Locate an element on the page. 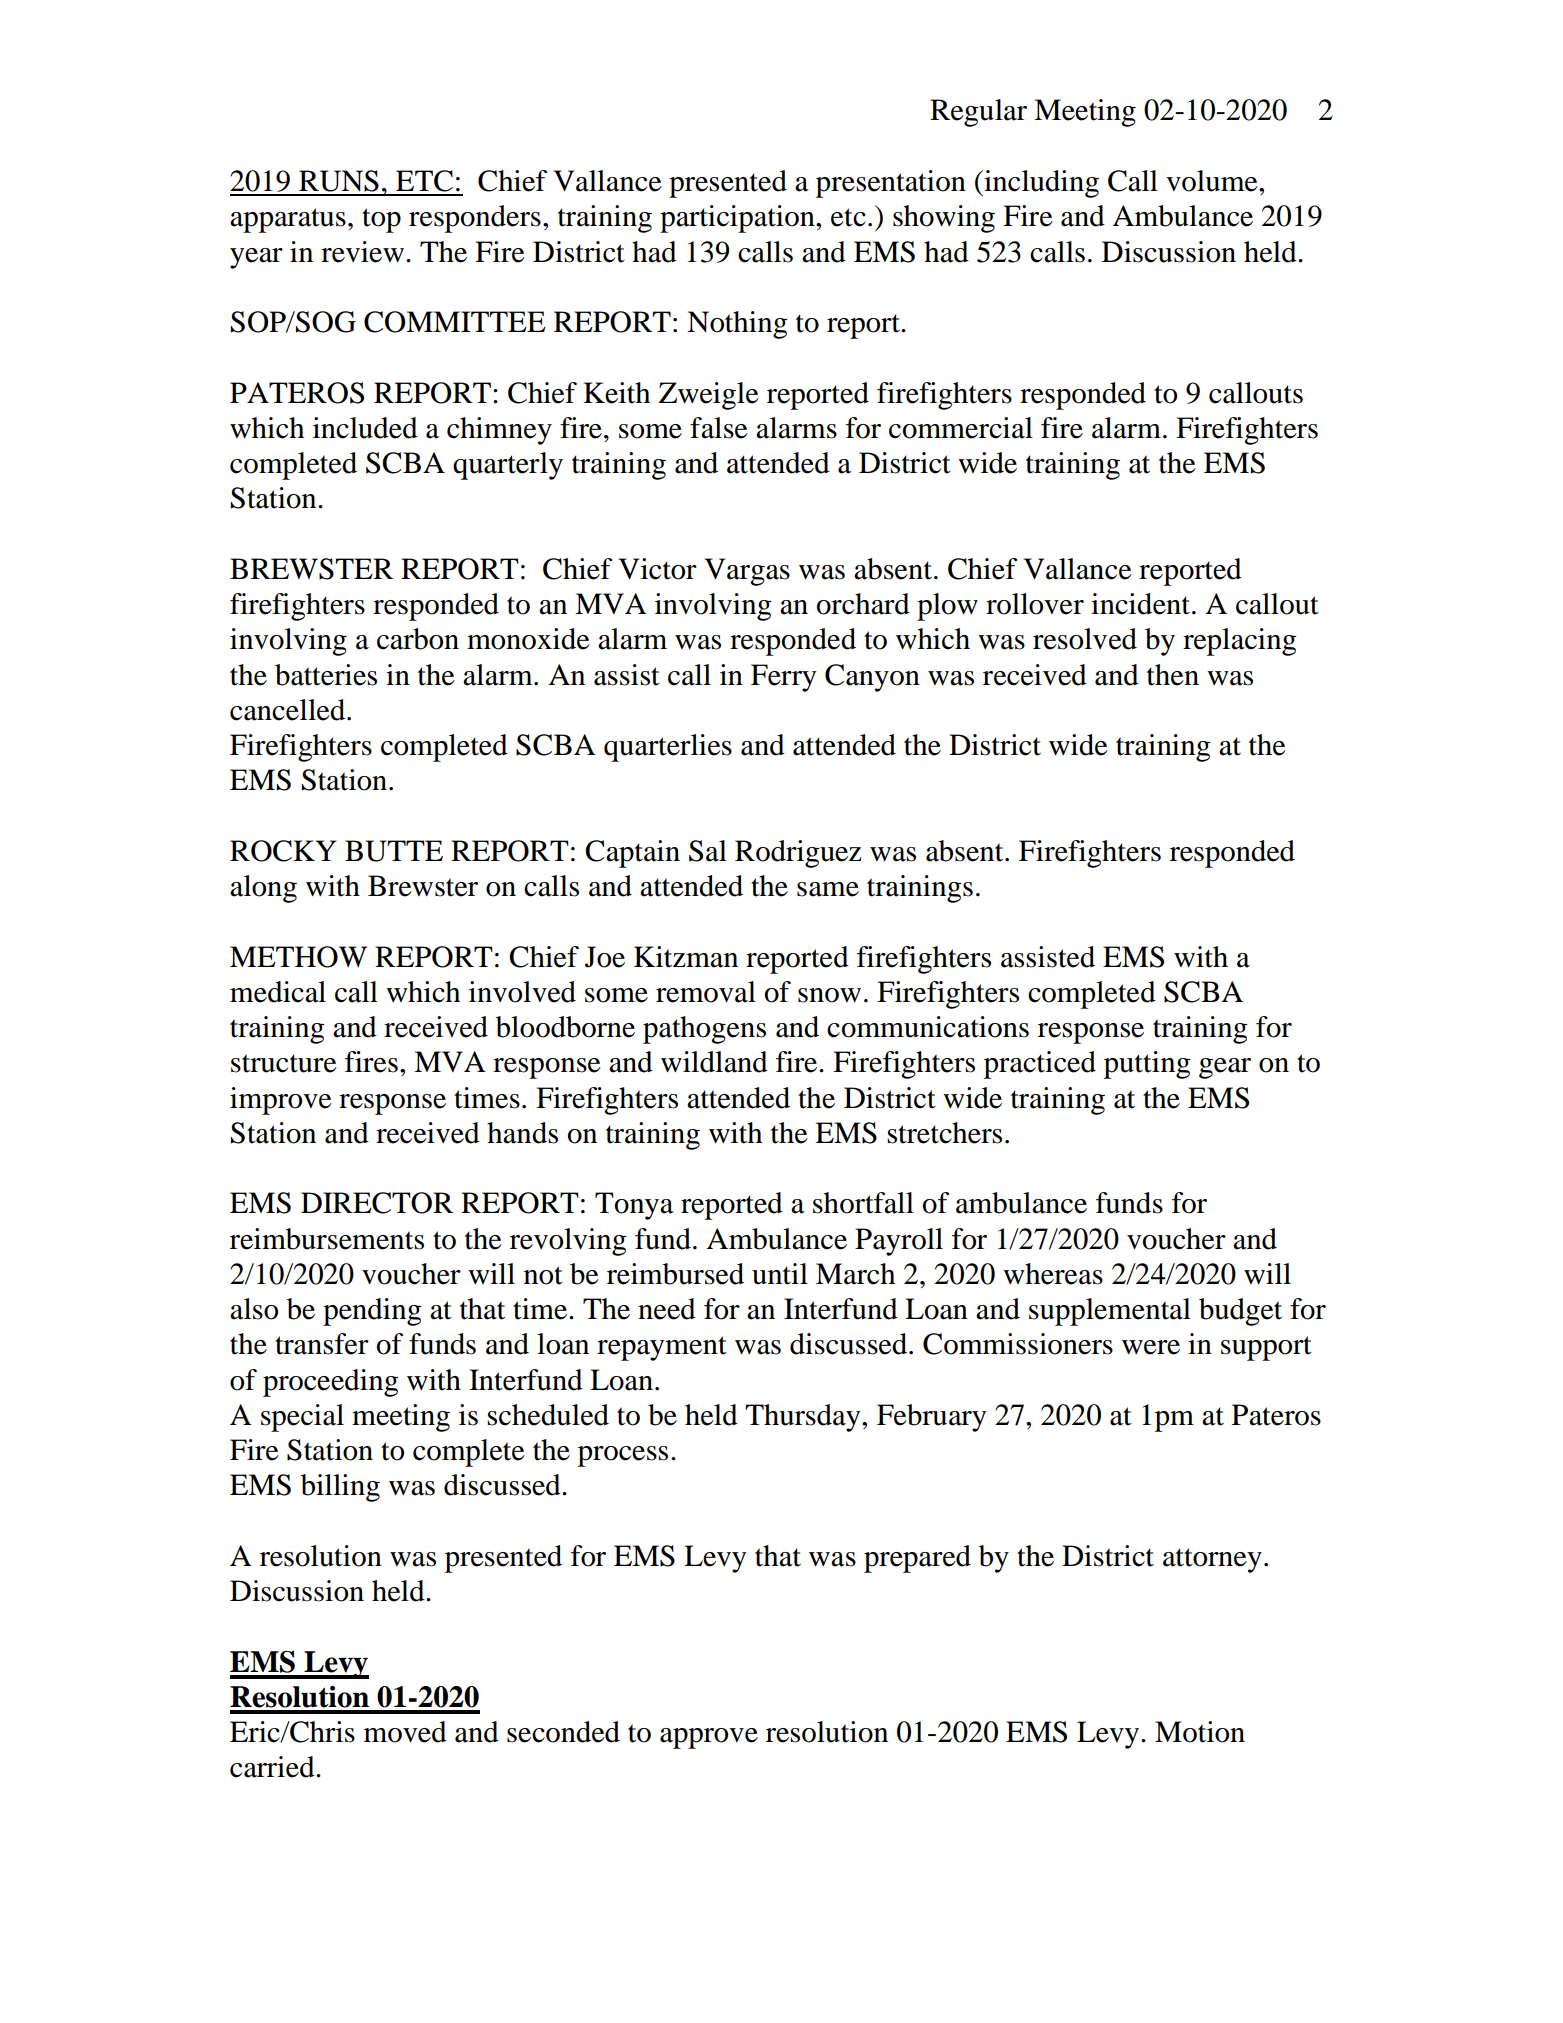 The height and width of the image is (2023, 1563). participation is located at coordinates (738, 219).
